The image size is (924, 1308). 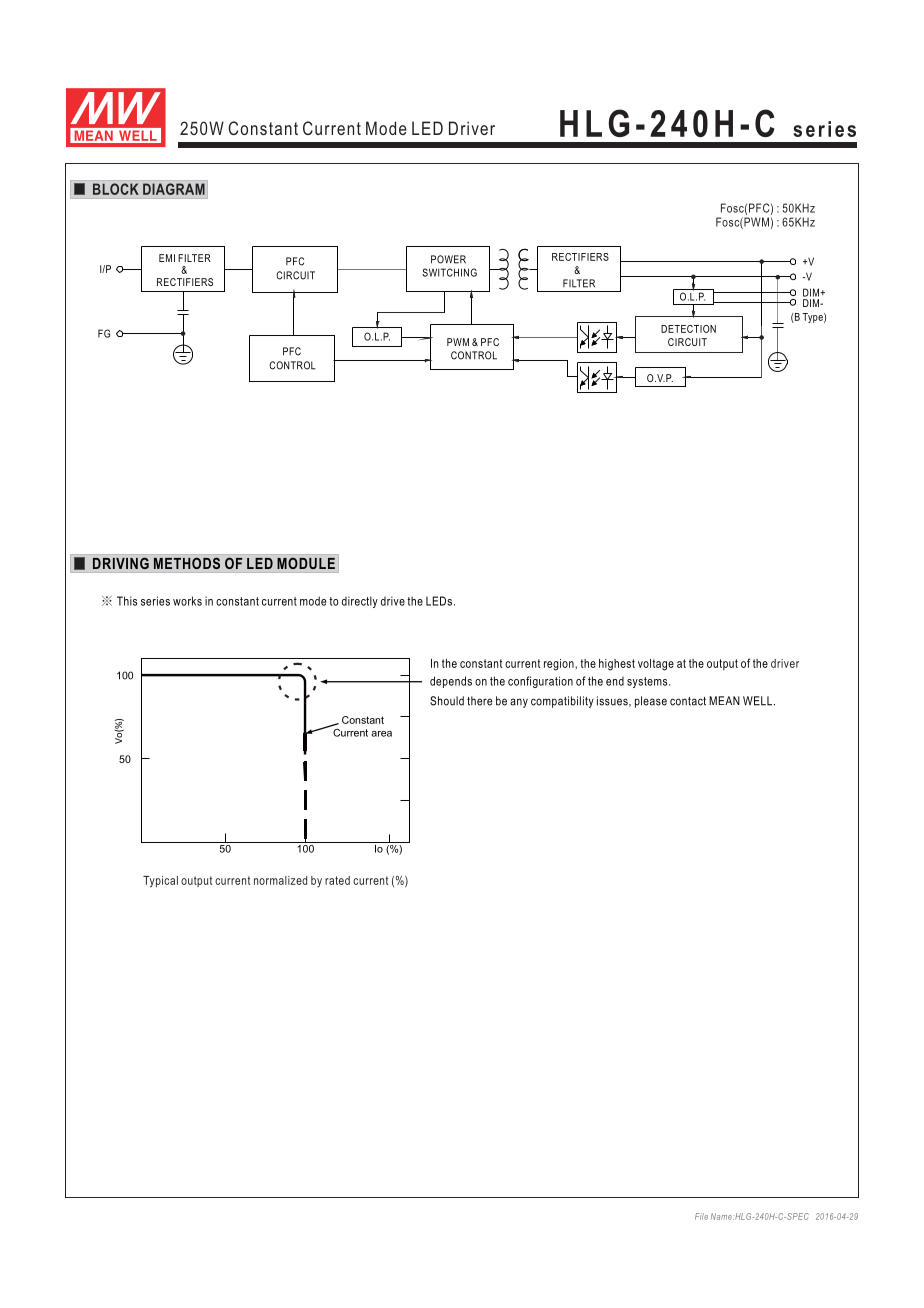 What do you see at coordinates (280, 880) in the screenshot?
I see `normalized` at bounding box center [280, 880].
